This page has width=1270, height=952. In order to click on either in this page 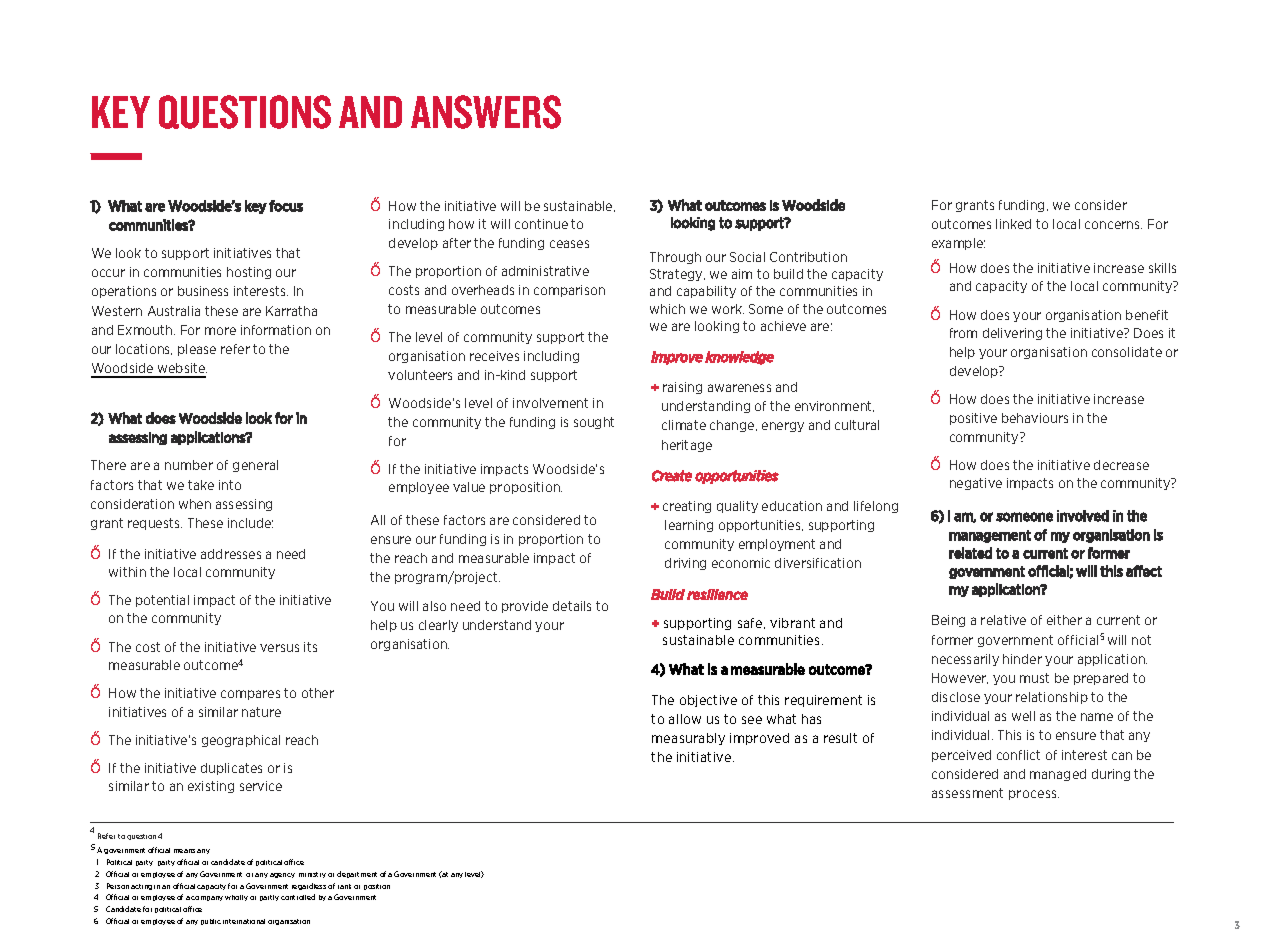, I will do `click(1064, 620)`.
